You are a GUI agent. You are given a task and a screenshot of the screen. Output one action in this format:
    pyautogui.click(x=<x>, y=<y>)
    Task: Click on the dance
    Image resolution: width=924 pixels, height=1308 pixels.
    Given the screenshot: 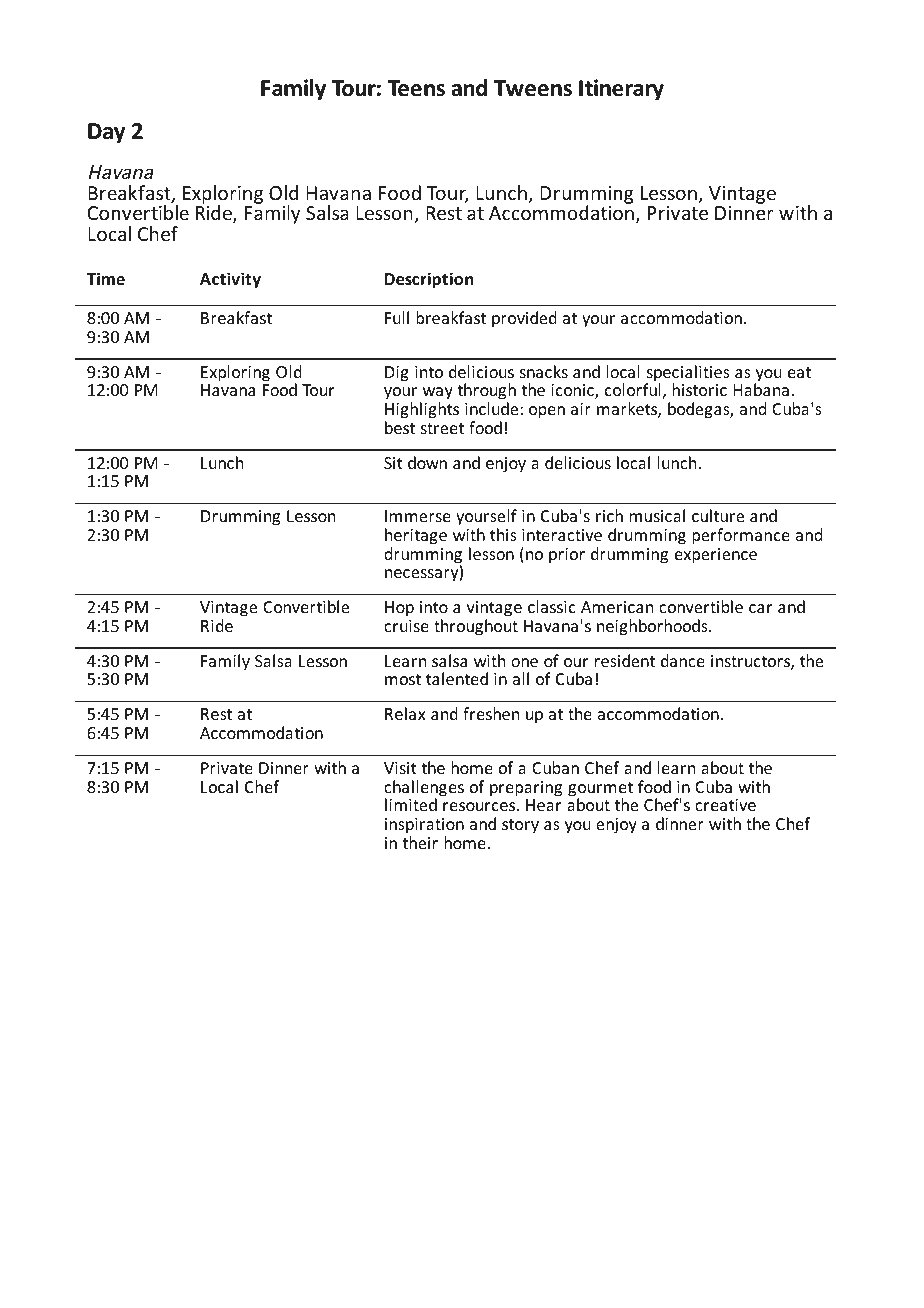 What is the action you would take?
    pyautogui.click(x=683, y=660)
